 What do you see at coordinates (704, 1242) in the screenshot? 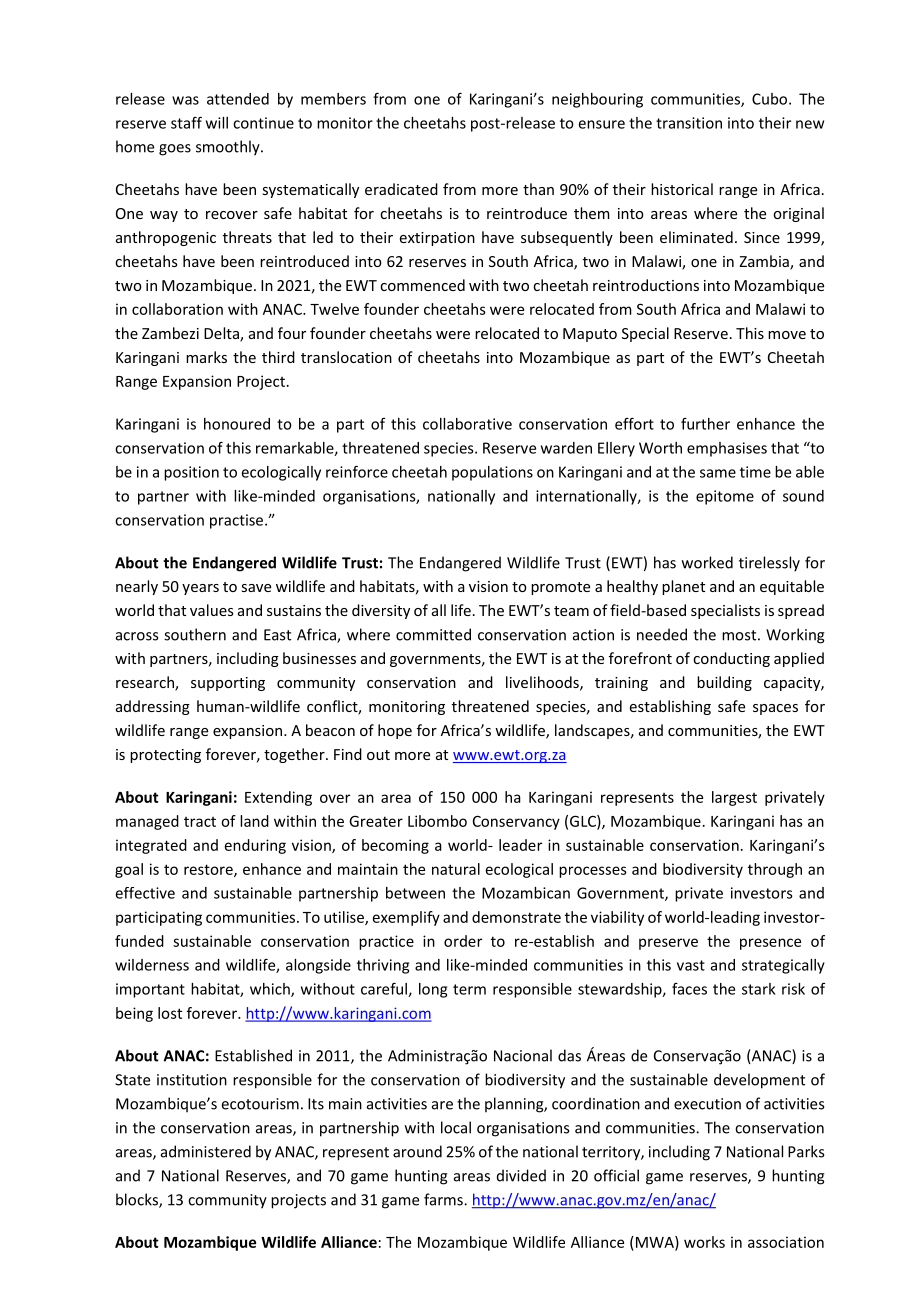
I see `works` at bounding box center [704, 1242].
